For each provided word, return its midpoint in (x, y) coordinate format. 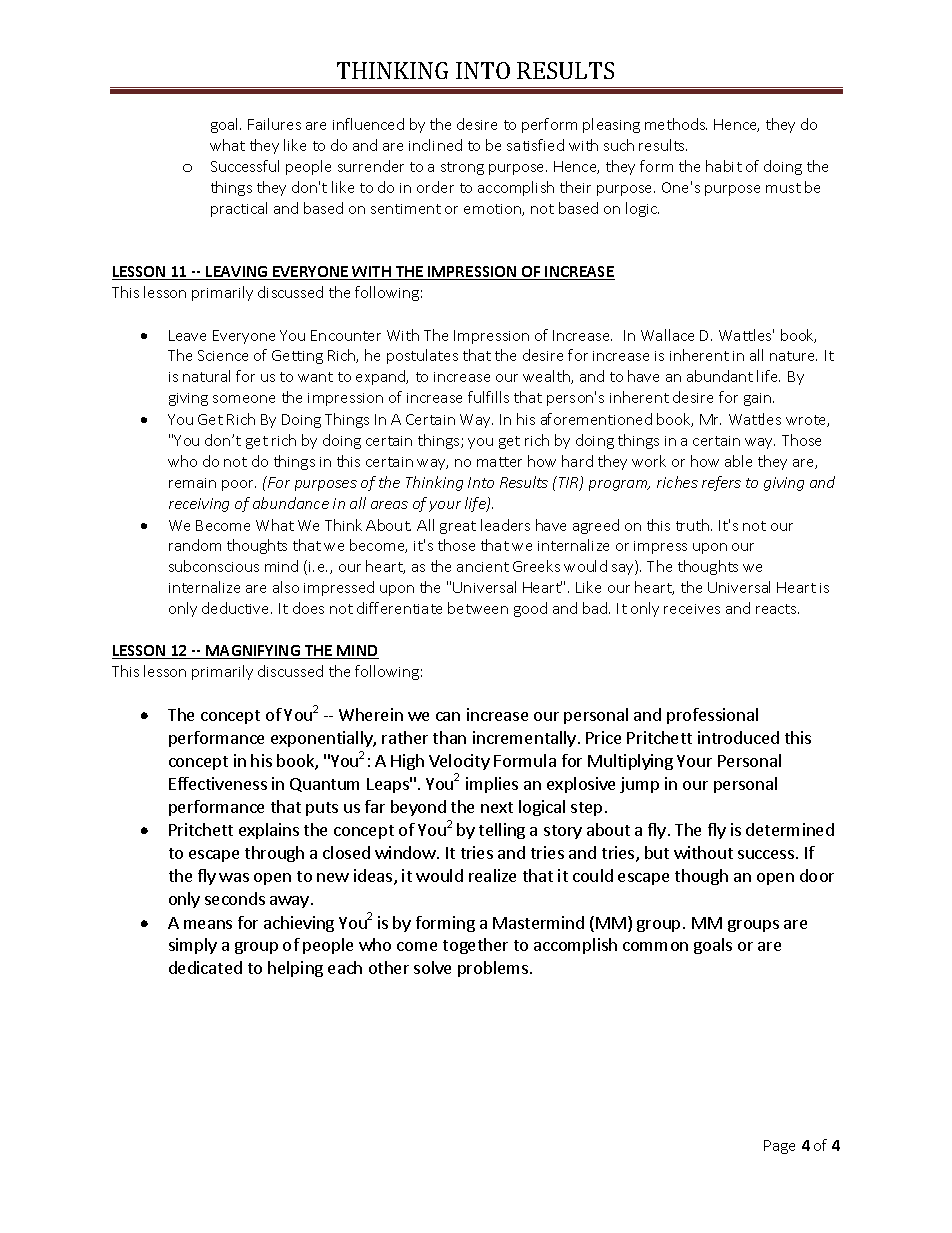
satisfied (535, 145)
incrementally (524, 739)
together (475, 946)
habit (724, 166)
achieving (299, 924)
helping (295, 969)
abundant (720, 376)
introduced (738, 737)
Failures (274, 124)
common (655, 946)
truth (694, 525)
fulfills (488, 397)
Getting (297, 357)
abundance (291, 503)
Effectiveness (218, 783)
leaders (505, 525)
